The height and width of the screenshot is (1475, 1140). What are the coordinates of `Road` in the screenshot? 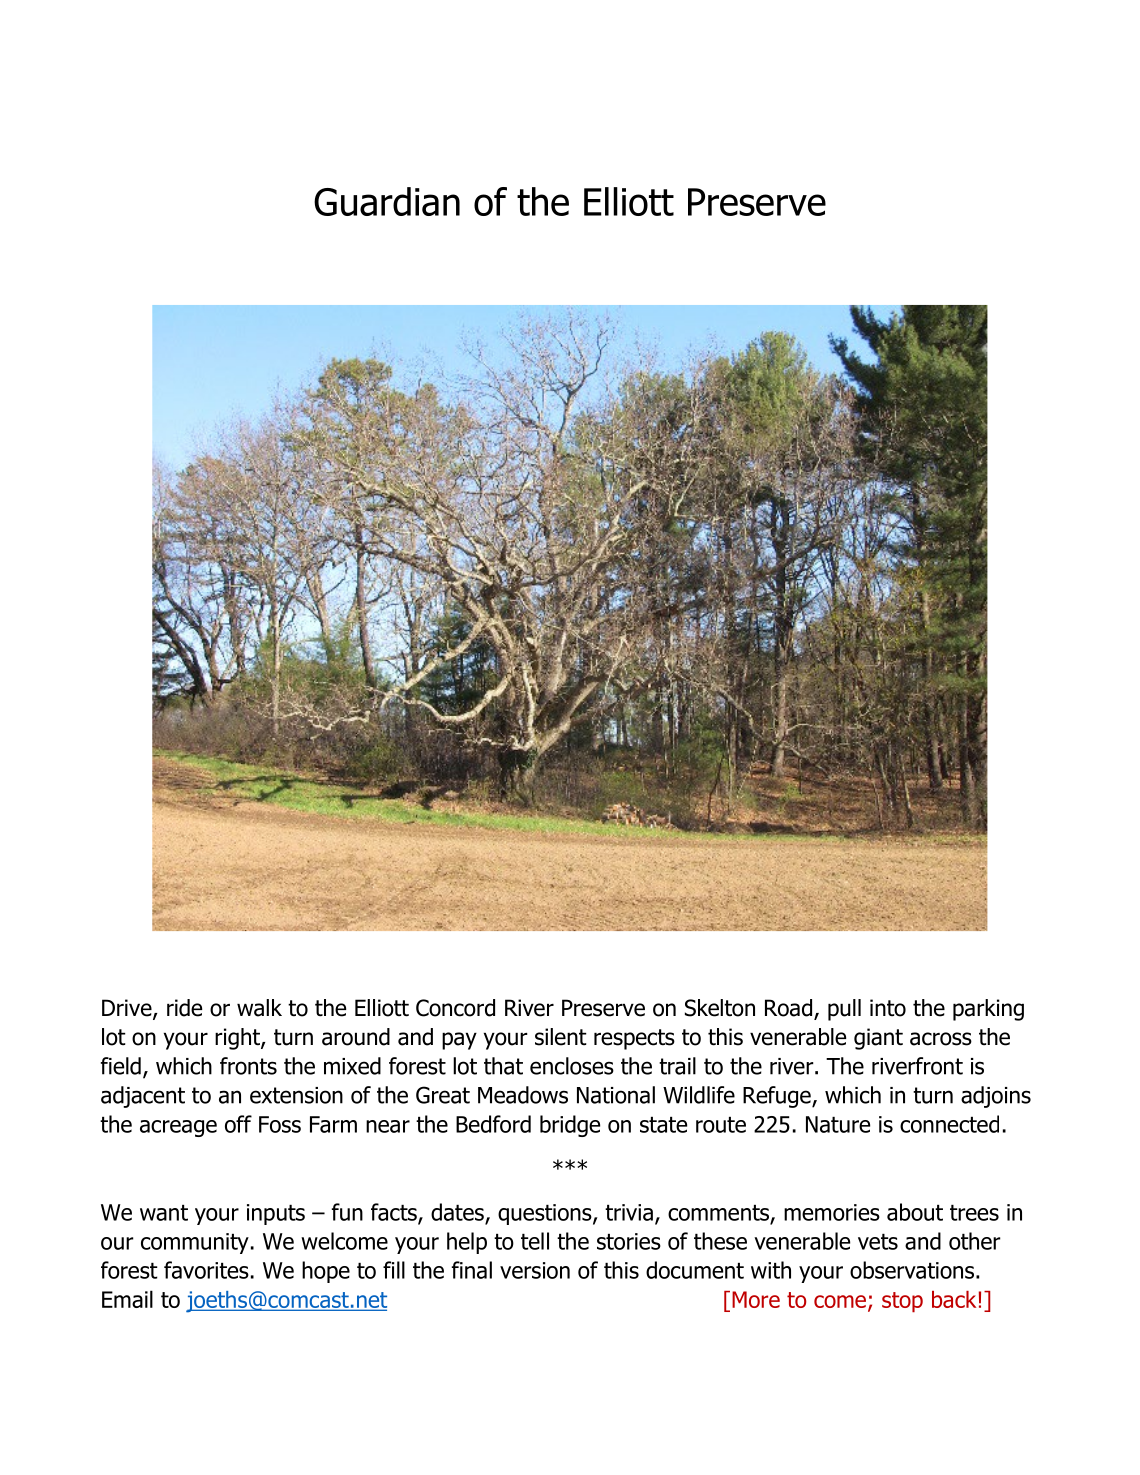 It's located at (788, 1008).
